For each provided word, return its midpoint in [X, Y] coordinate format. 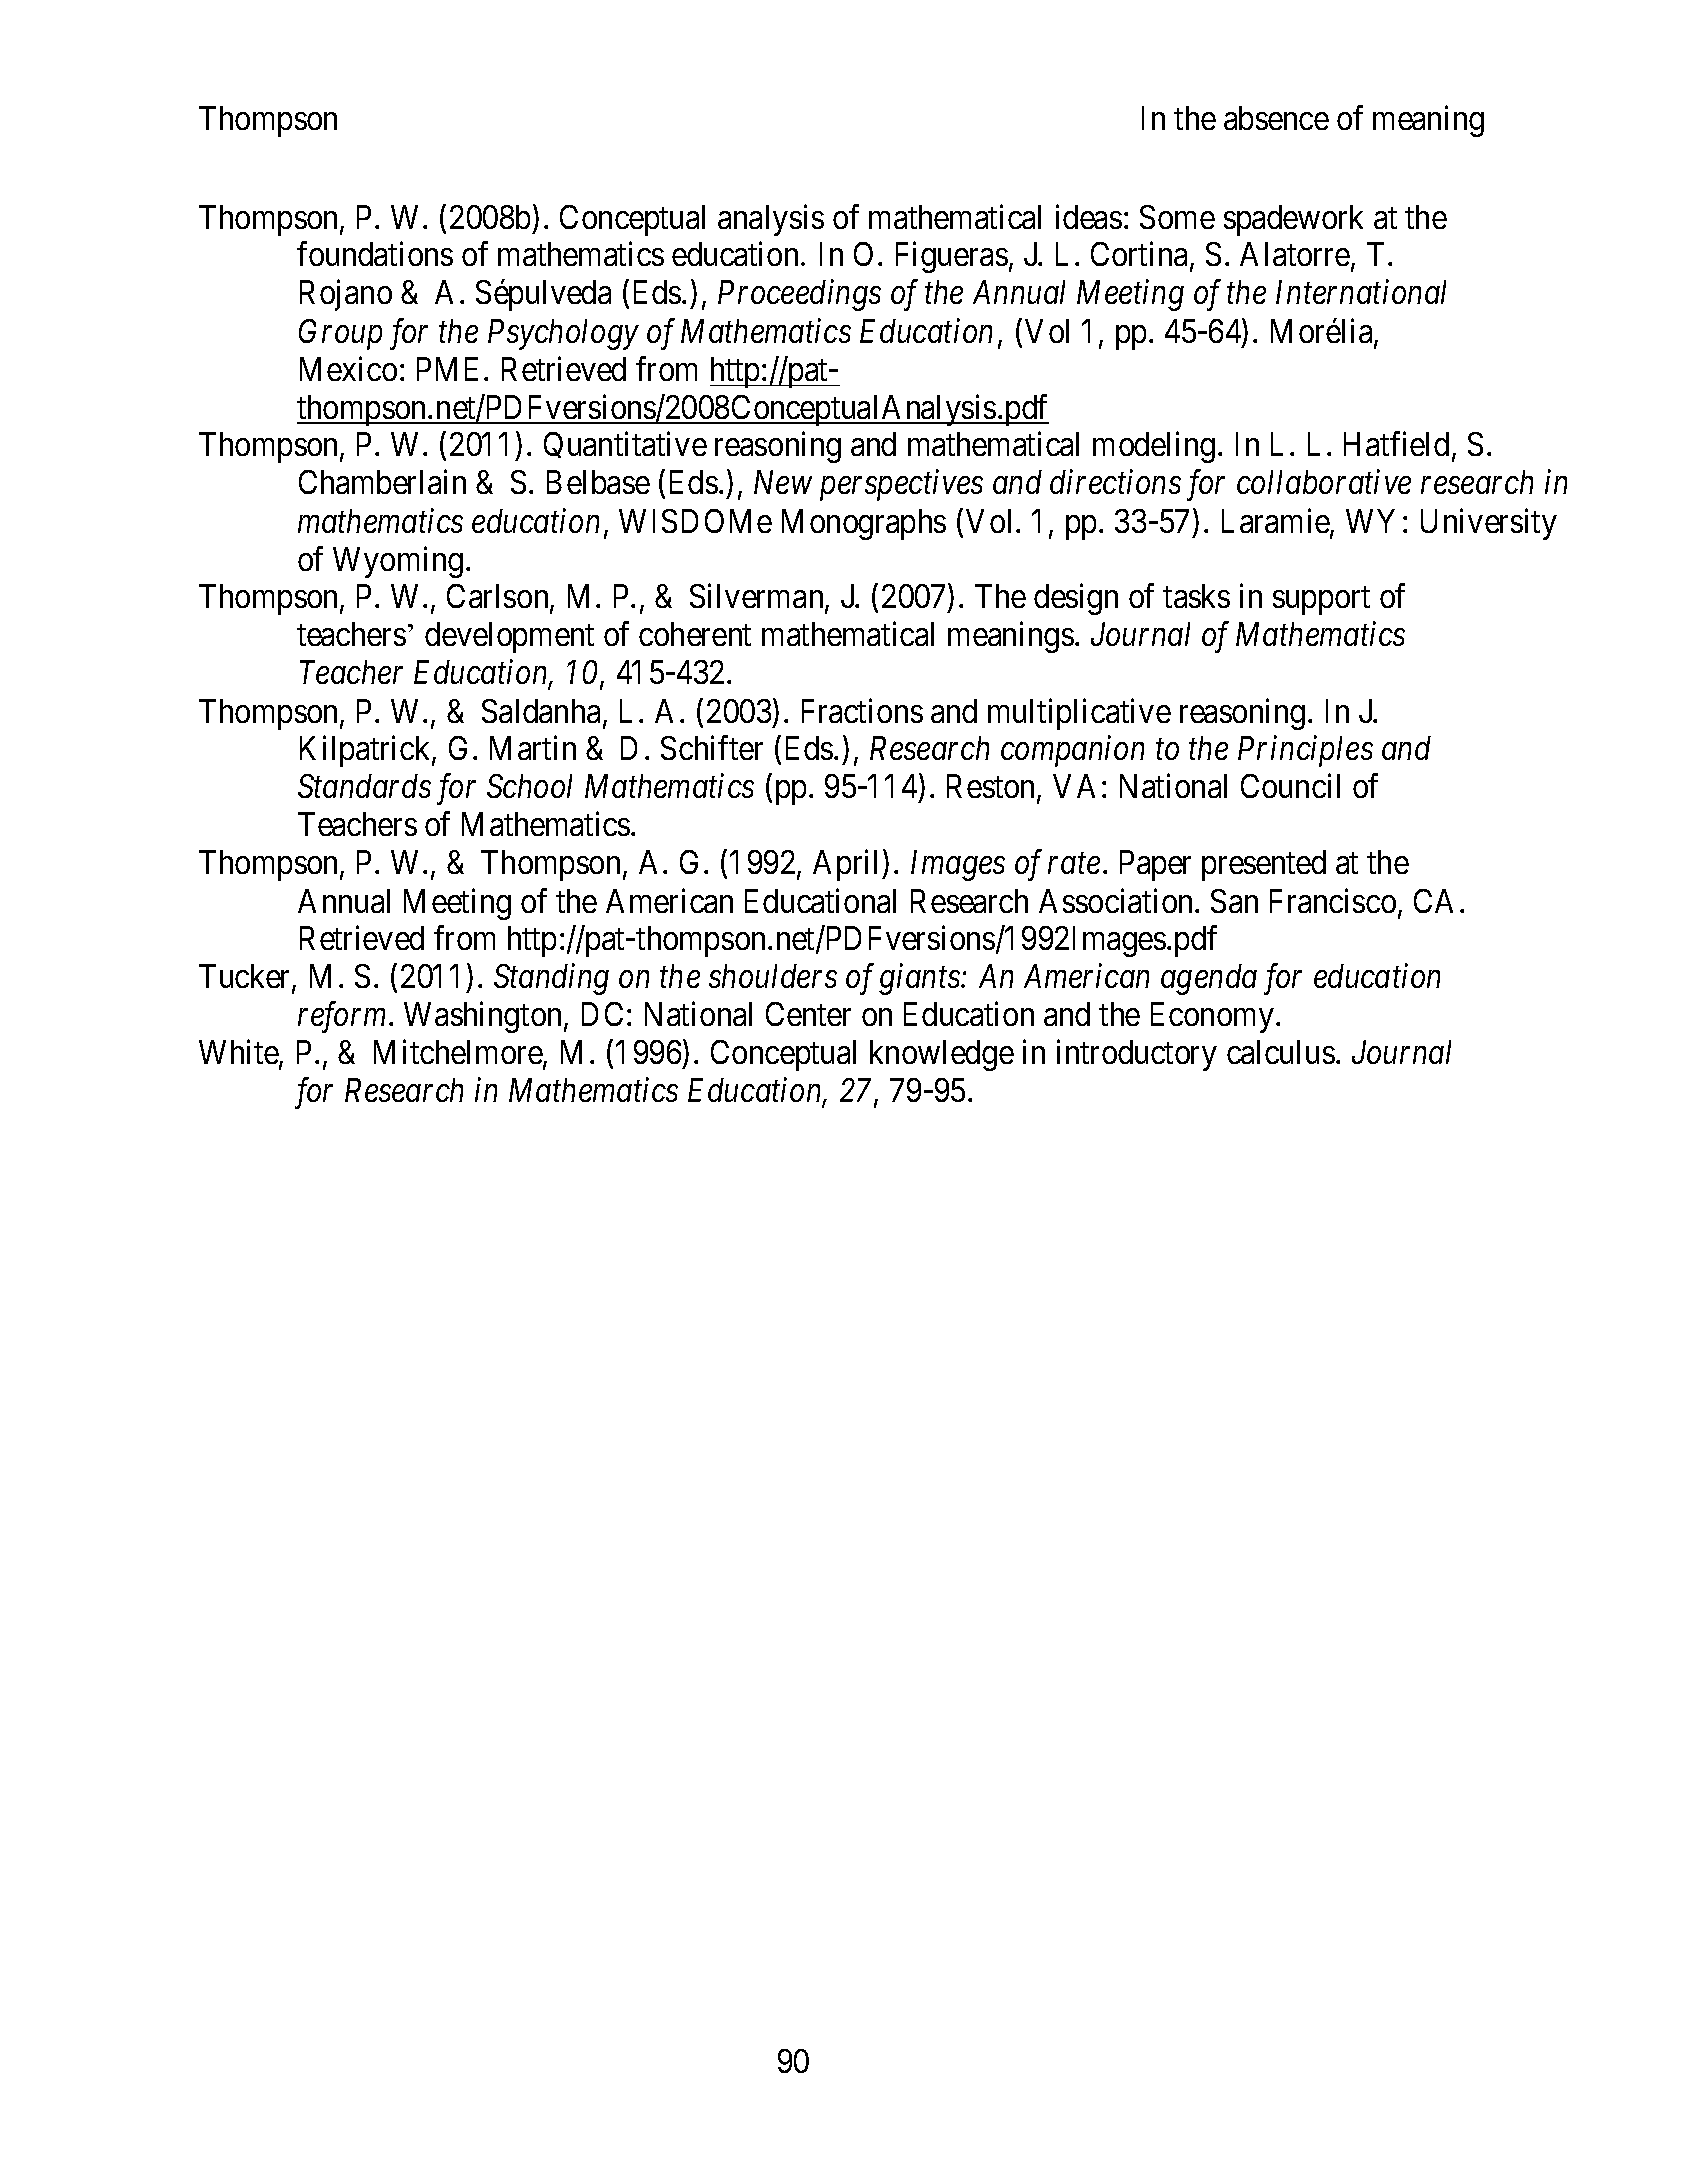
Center [808, 1014]
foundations [375, 254]
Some [1177, 217]
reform [341, 1017]
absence [1276, 118]
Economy [1212, 1017]
